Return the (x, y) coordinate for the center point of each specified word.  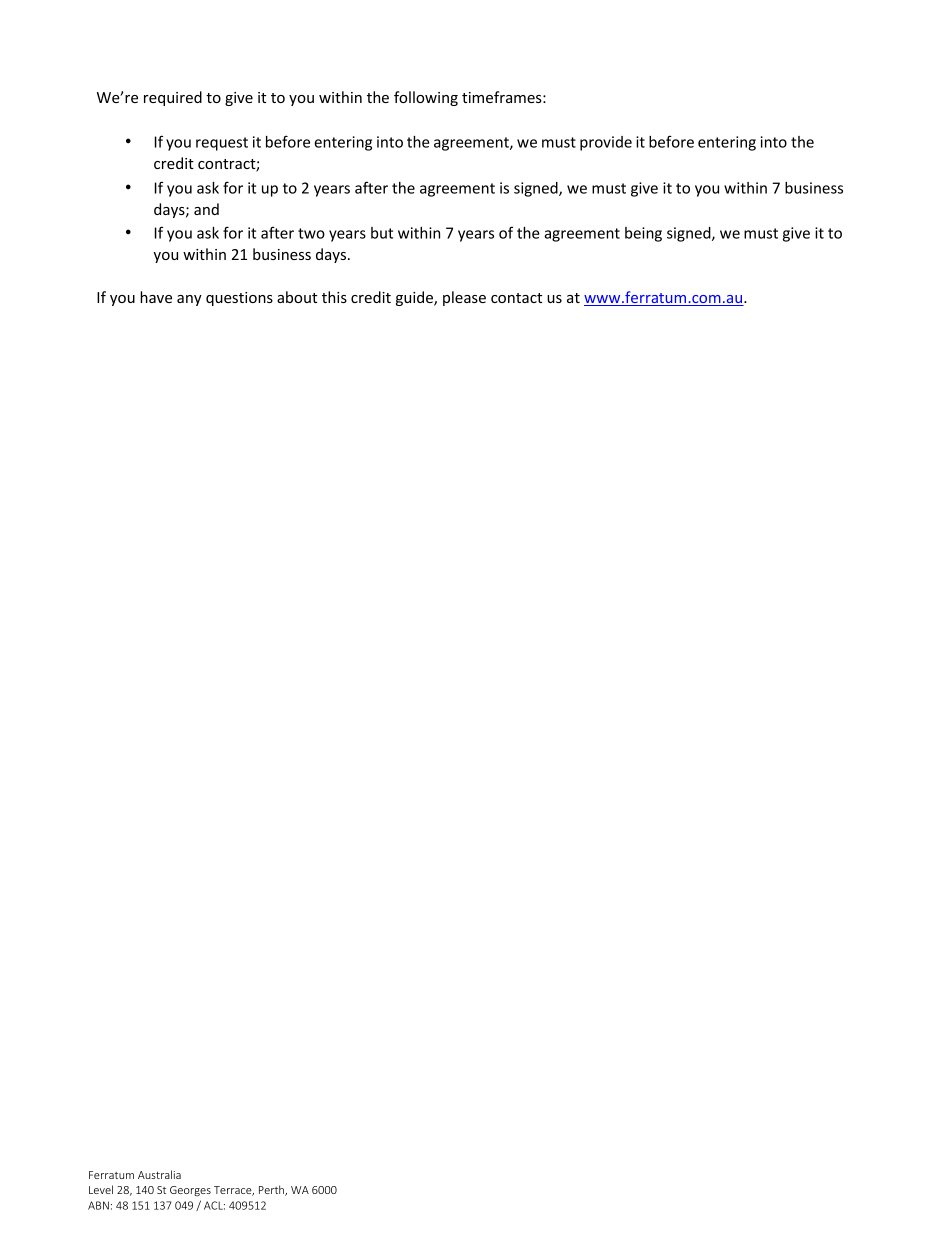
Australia (159, 1174)
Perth (272, 1190)
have (156, 297)
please (464, 298)
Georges (190, 1191)
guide (415, 298)
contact (516, 298)
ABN (98, 1205)
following (426, 98)
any (189, 300)
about (297, 297)
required (173, 98)
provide (606, 143)
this (334, 297)
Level (101, 1189)
